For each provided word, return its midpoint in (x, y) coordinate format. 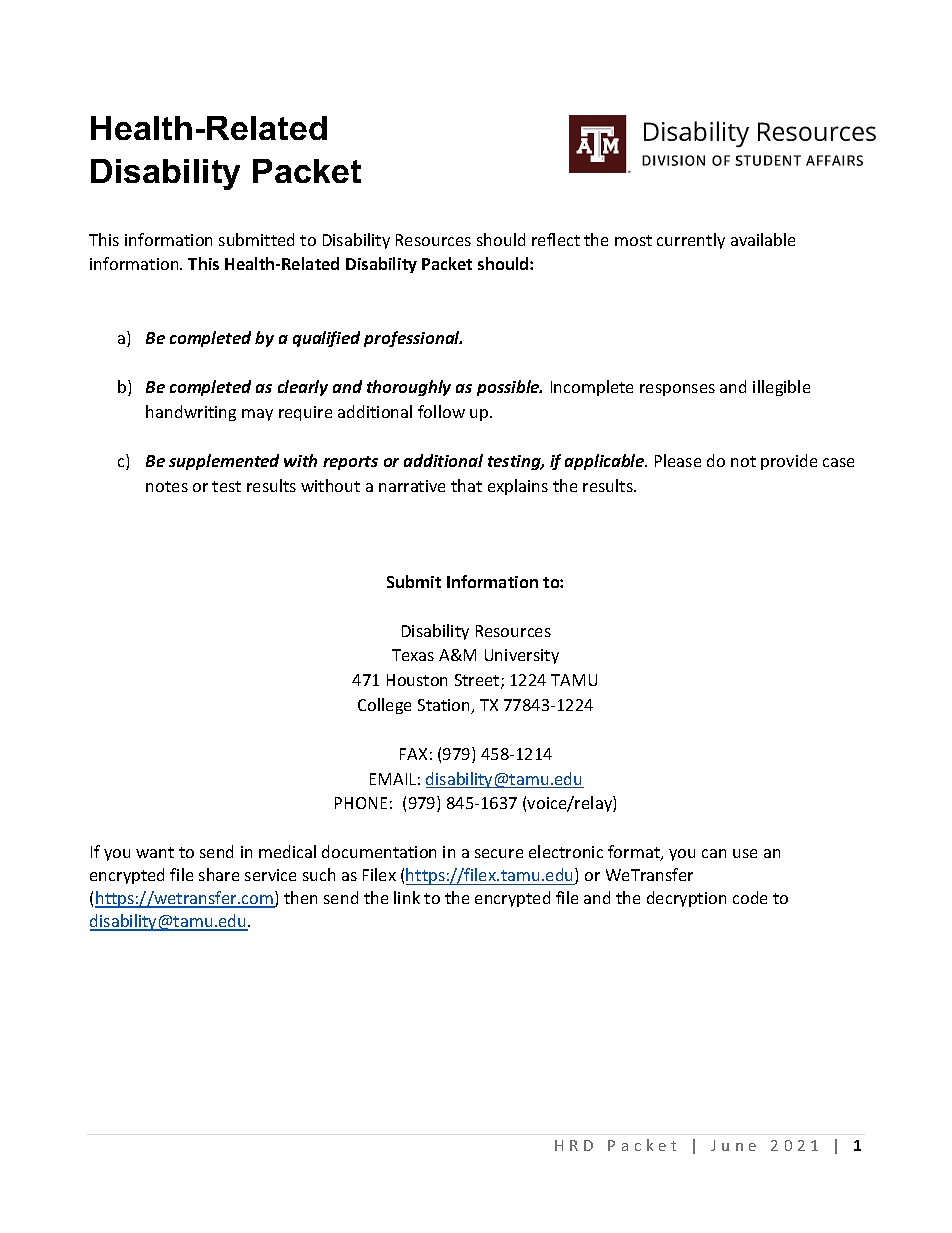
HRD (574, 1145)
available (763, 239)
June (733, 1145)
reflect (556, 239)
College (384, 706)
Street (478, 681)
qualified (326, 339)
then (300, 897)
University (522, 656)
